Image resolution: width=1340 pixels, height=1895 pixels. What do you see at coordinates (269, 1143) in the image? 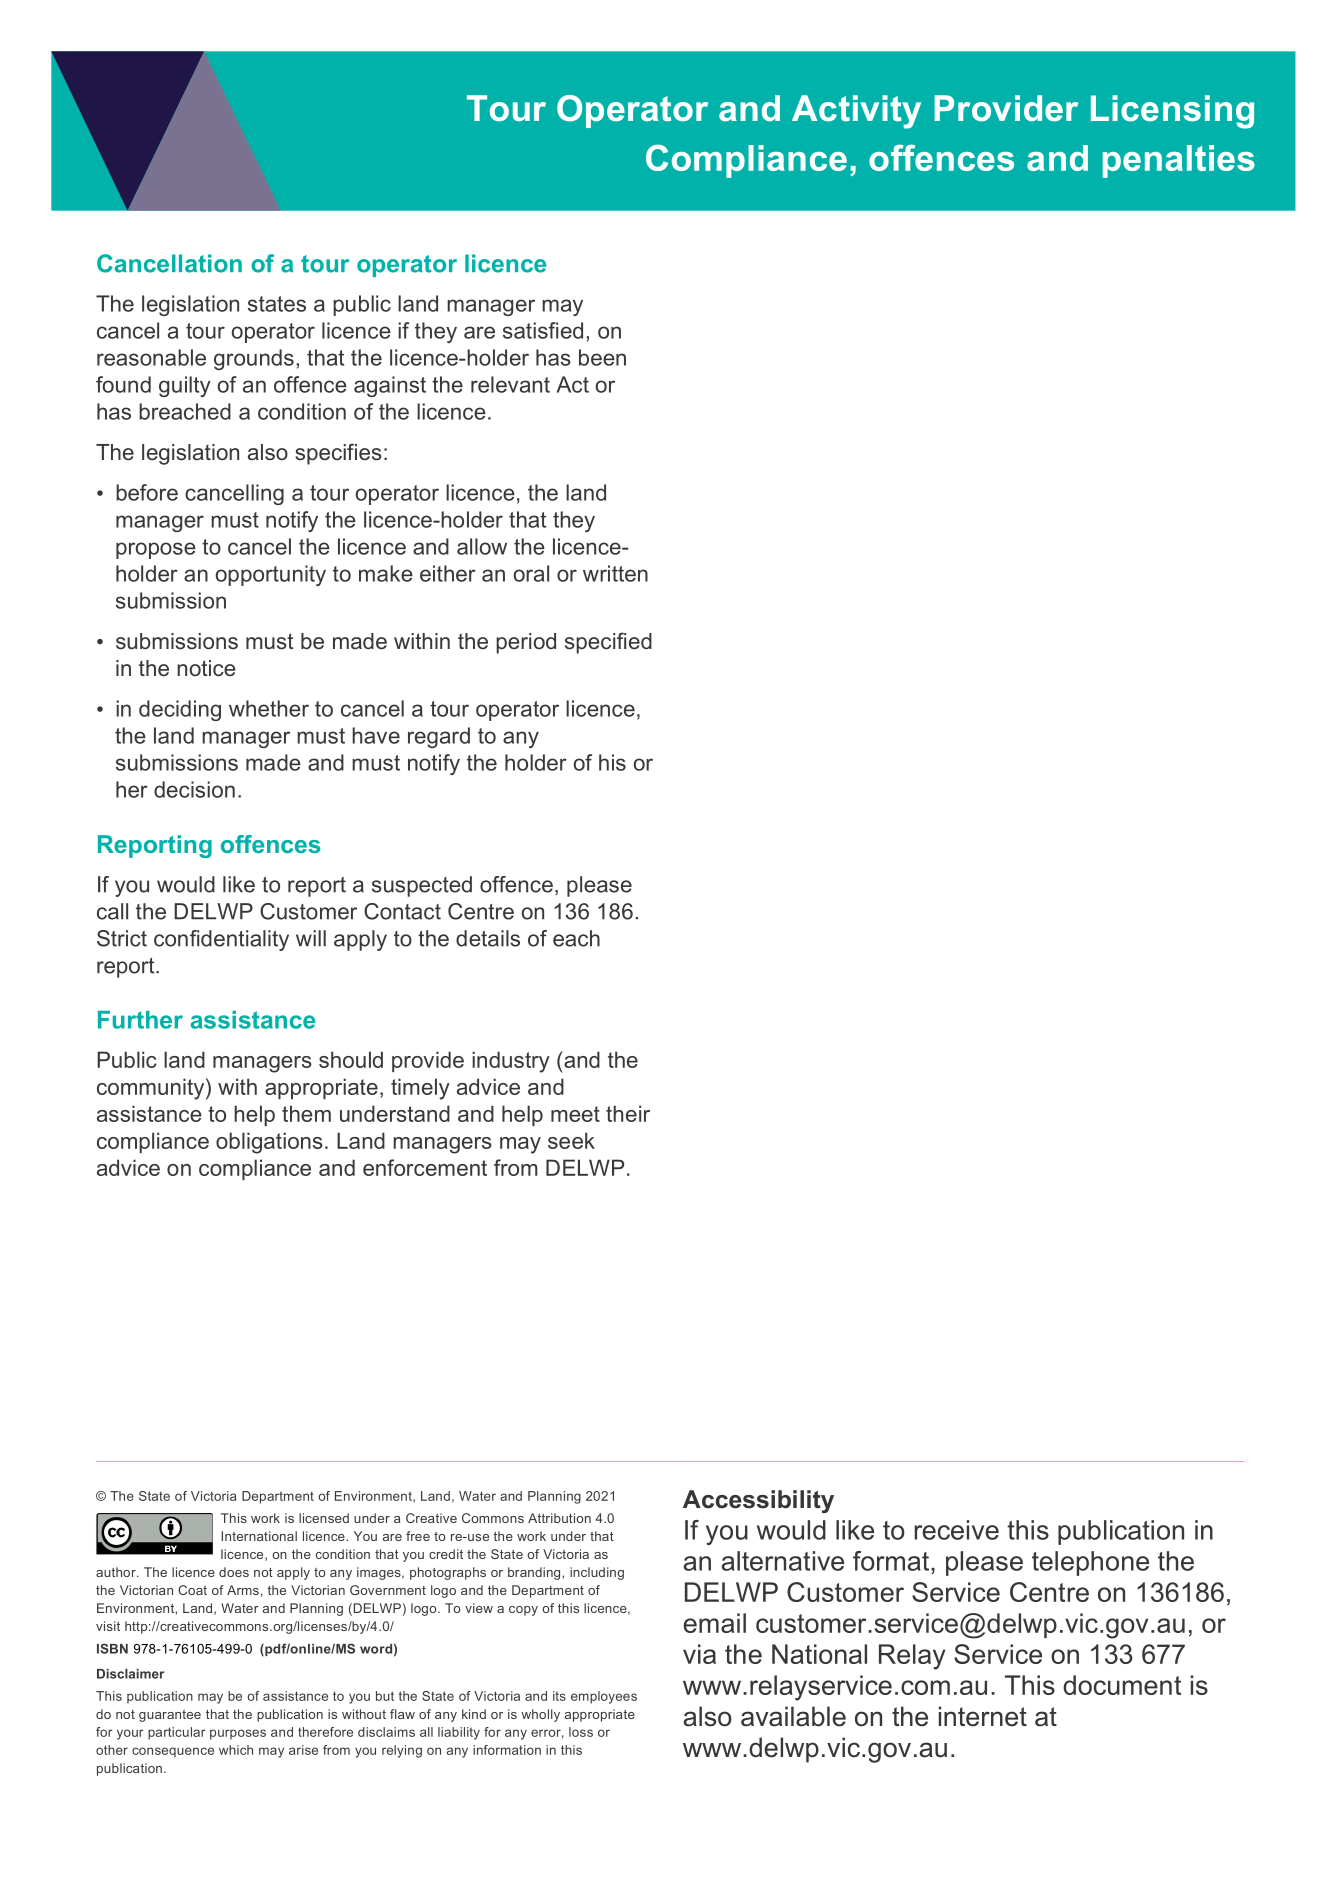
I see `obligations` at bounding box center [269, 1143].
